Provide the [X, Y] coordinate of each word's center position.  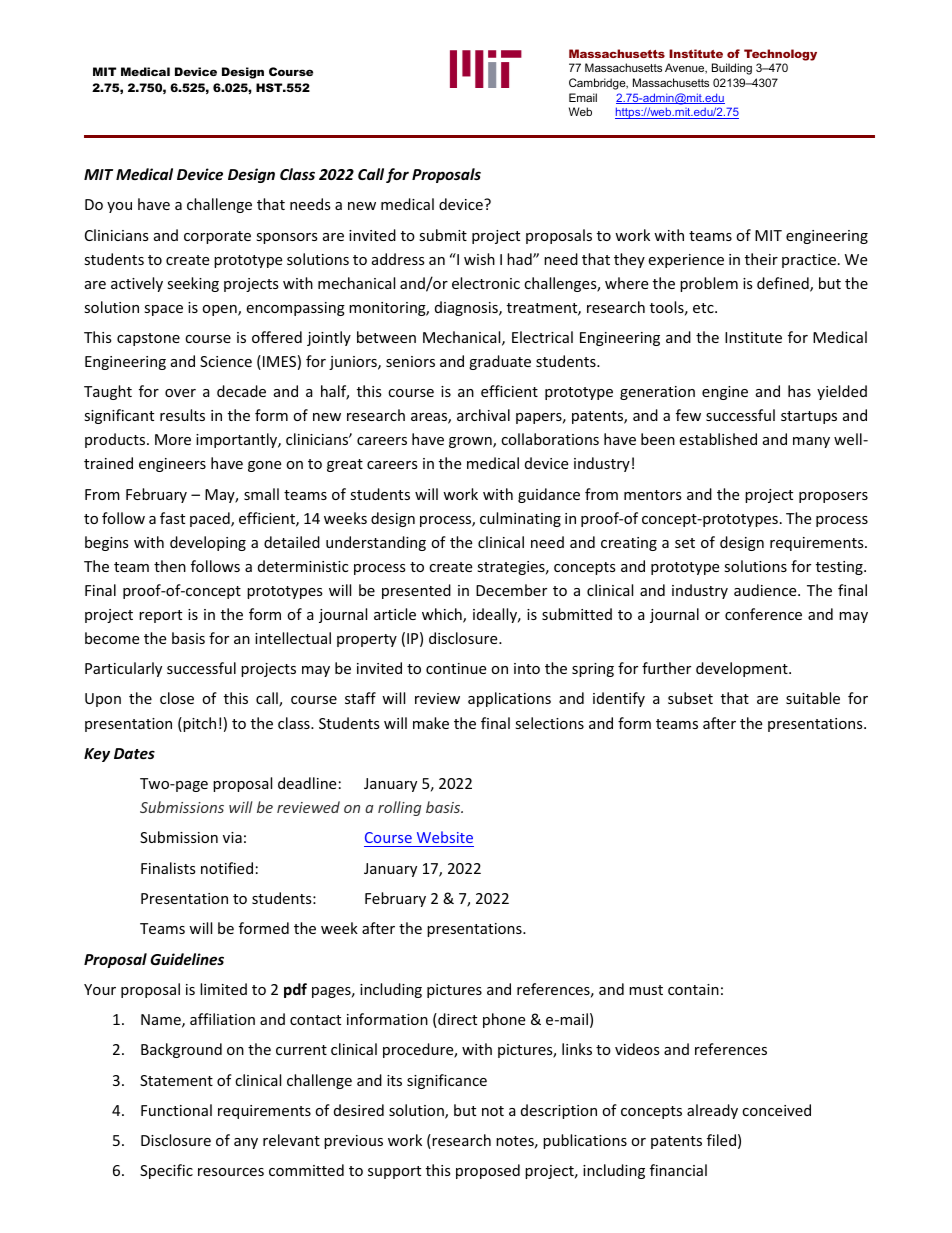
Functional [176, 1110]
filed [721, 1140]
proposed [488, 1171]
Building [732, 69]
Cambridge [598, 84]
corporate [217, 237]
